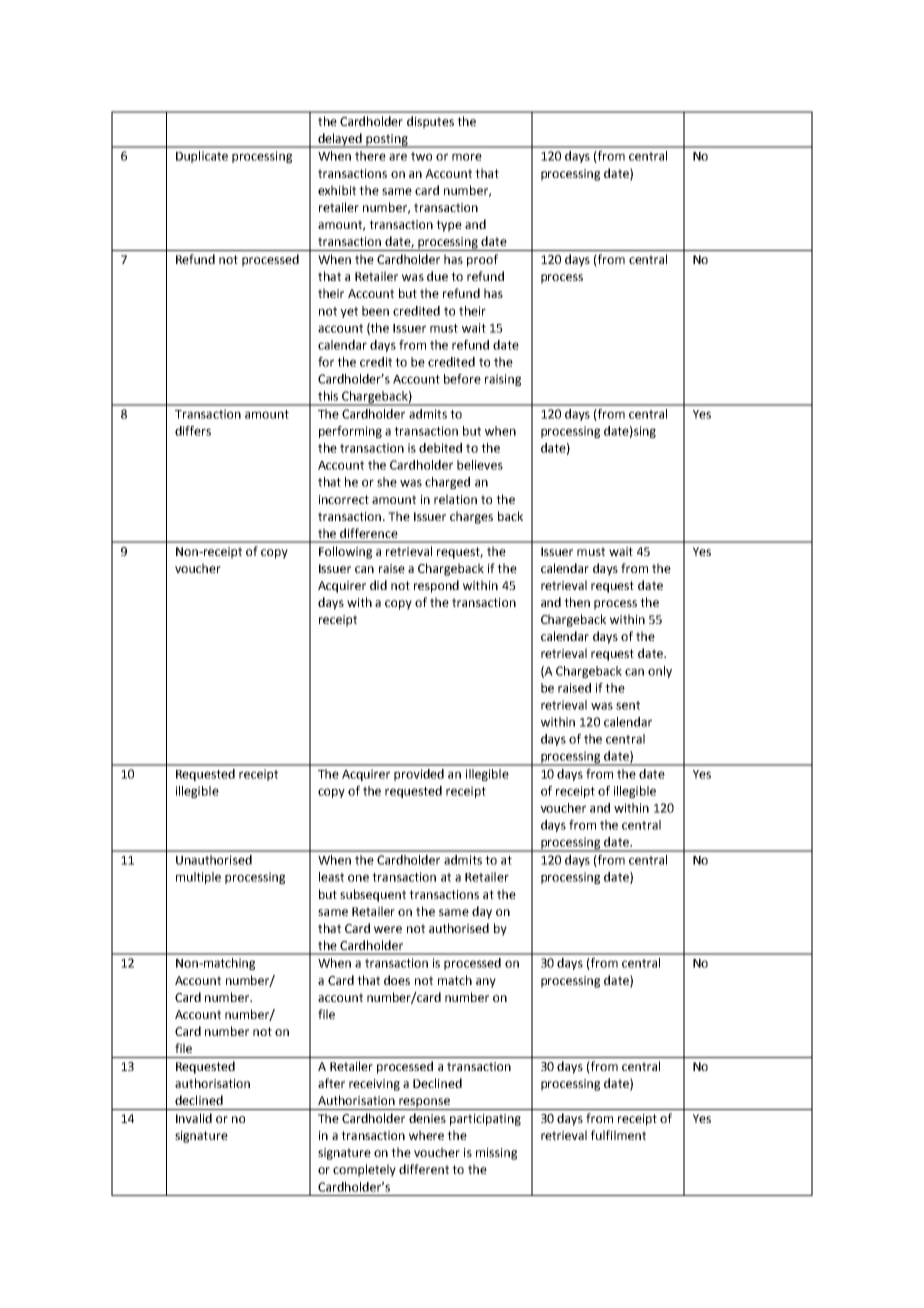 This screenshot has width=924, height=1308. What do you see at coordinates (202, 157) in the screenshot?
I see `Duplicate` at bounding box center [202, 157].
